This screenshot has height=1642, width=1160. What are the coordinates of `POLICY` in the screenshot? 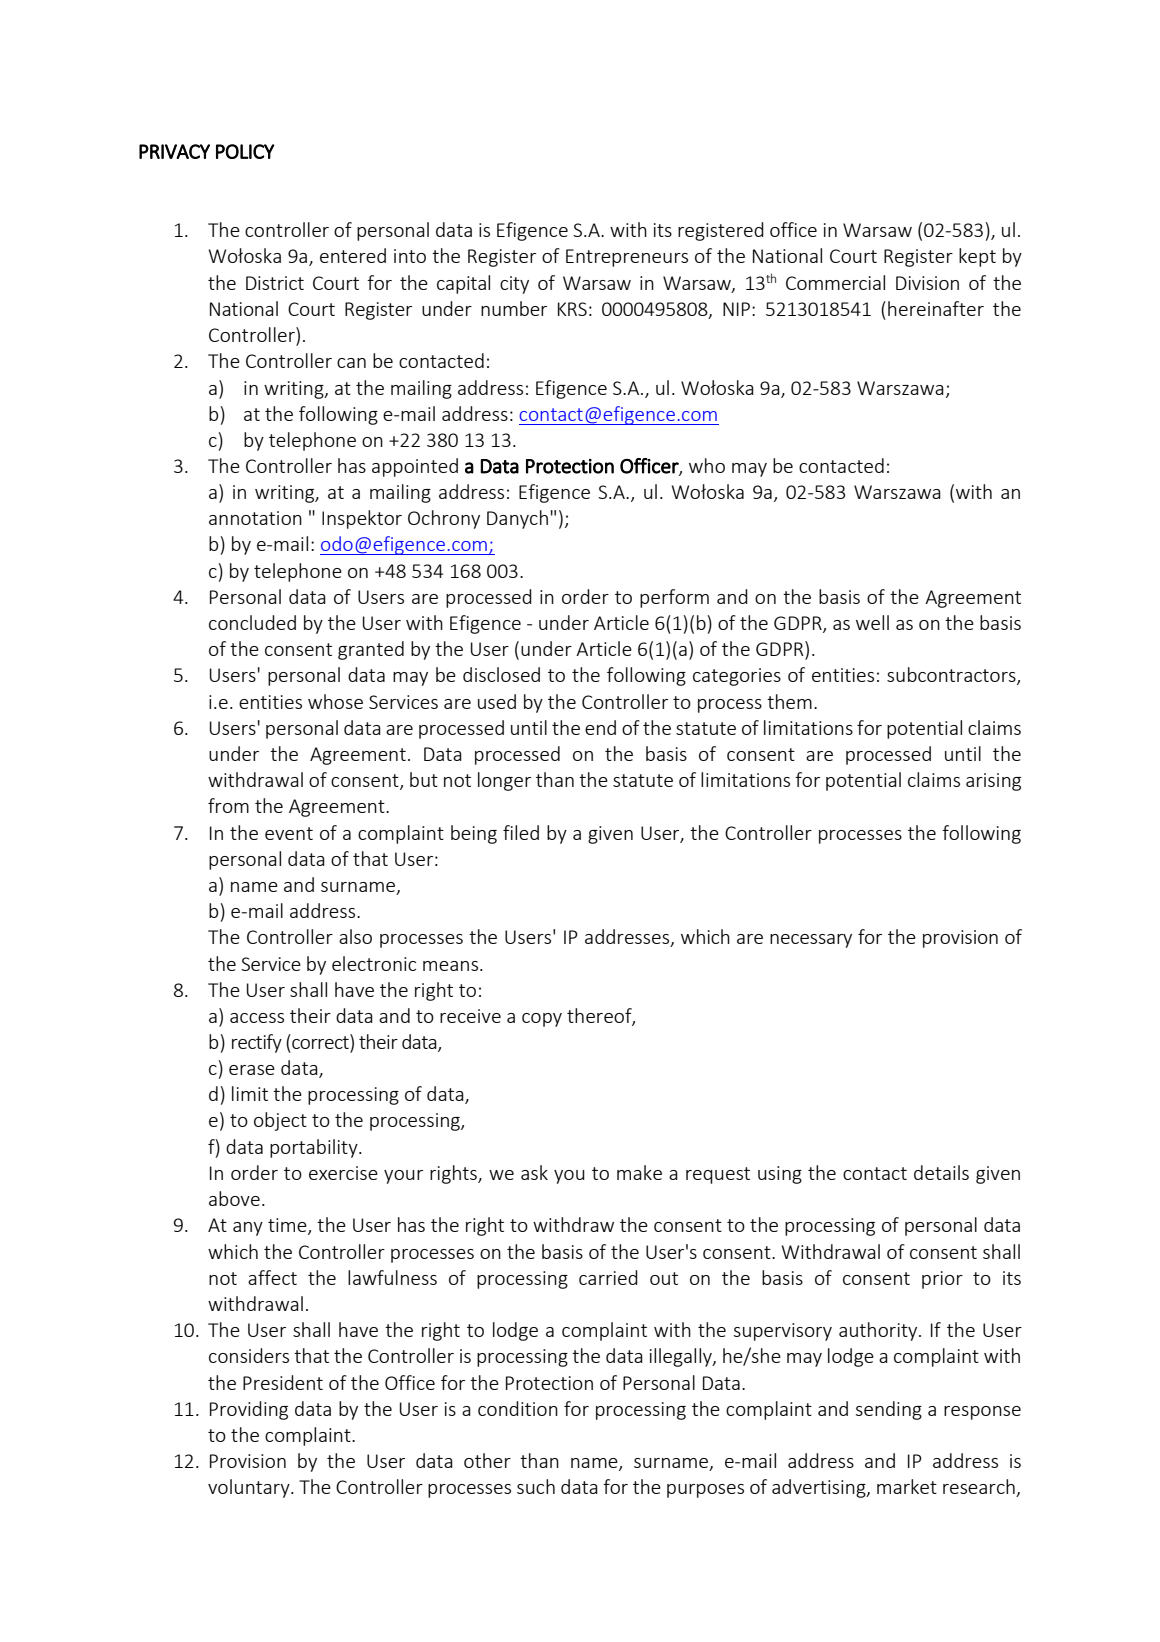 It's located at (245, 151).
